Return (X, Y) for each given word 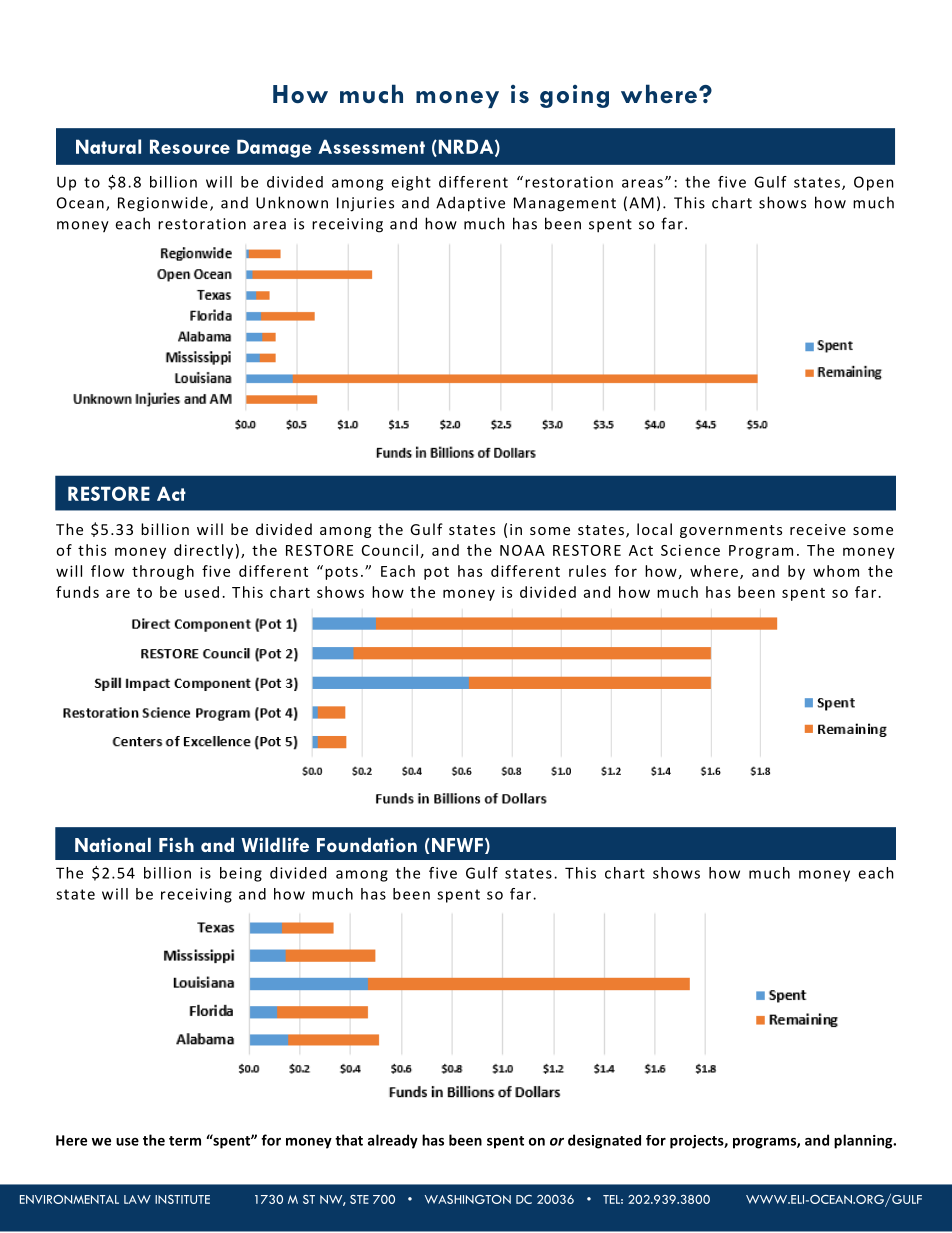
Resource (190, 146)
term (185, 1141)
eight (411, 183)
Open (874, 183)
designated (604, 1141)
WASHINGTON (468, 1199)
